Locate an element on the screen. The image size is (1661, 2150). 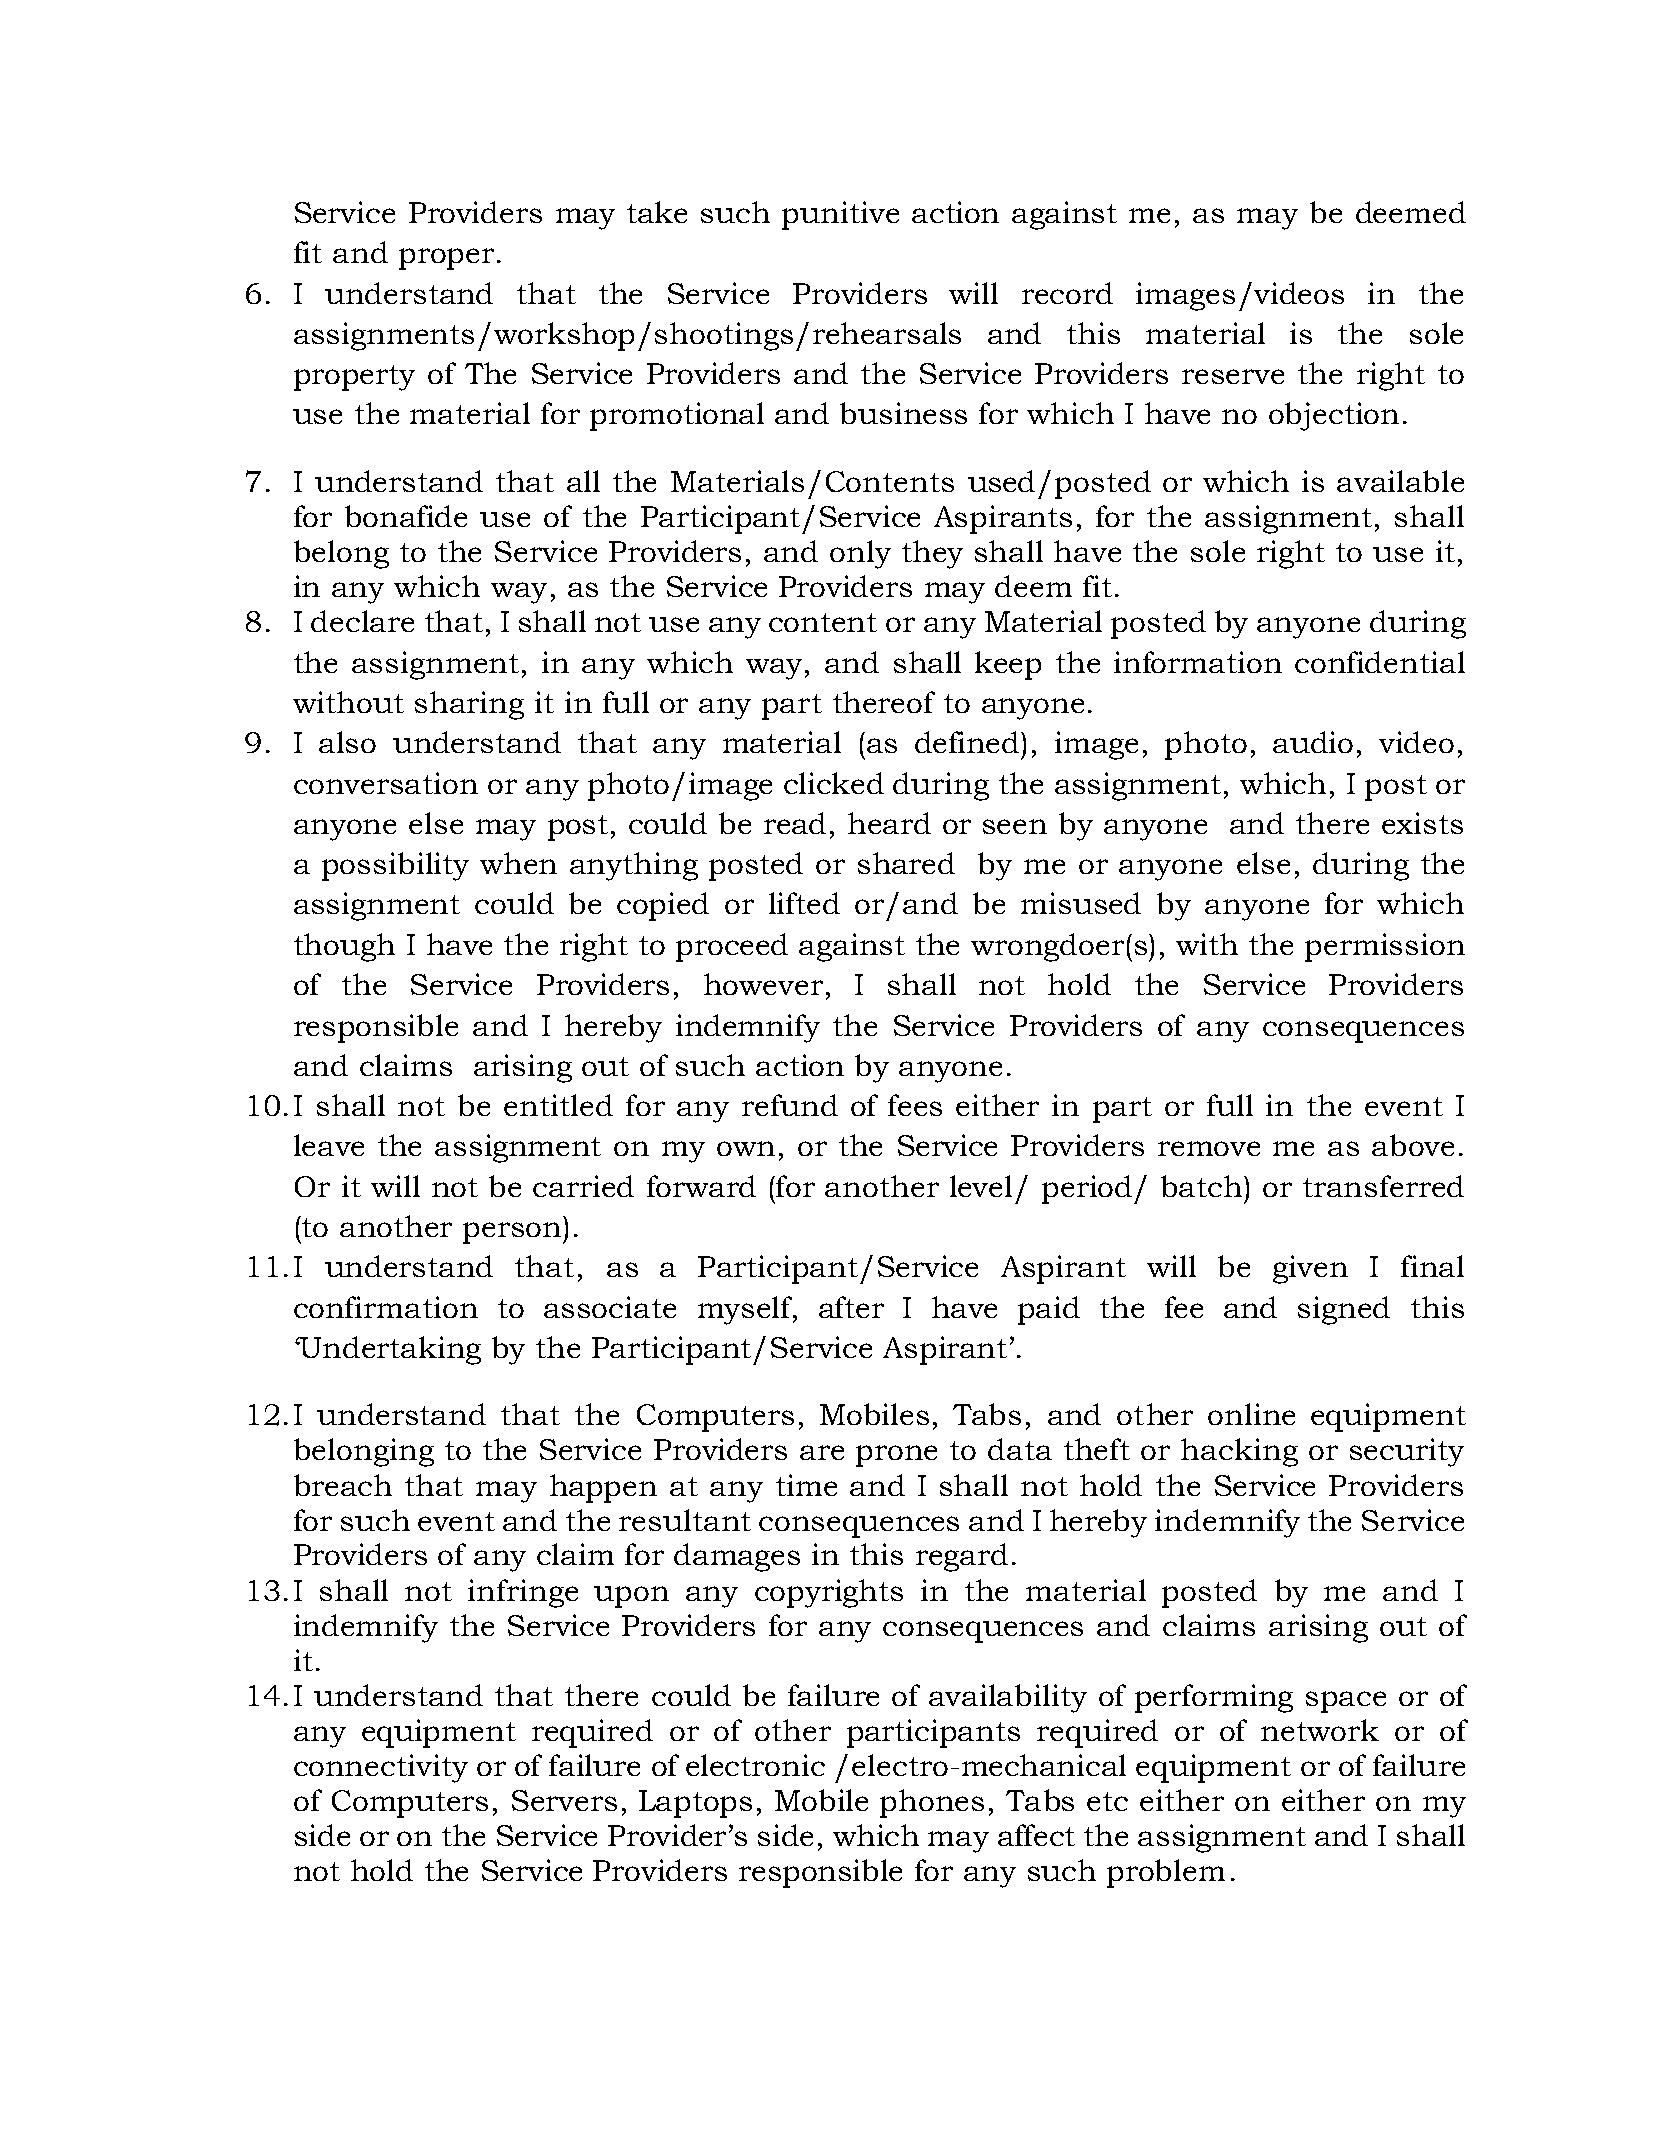
take is located at coordinates (657, 212).
